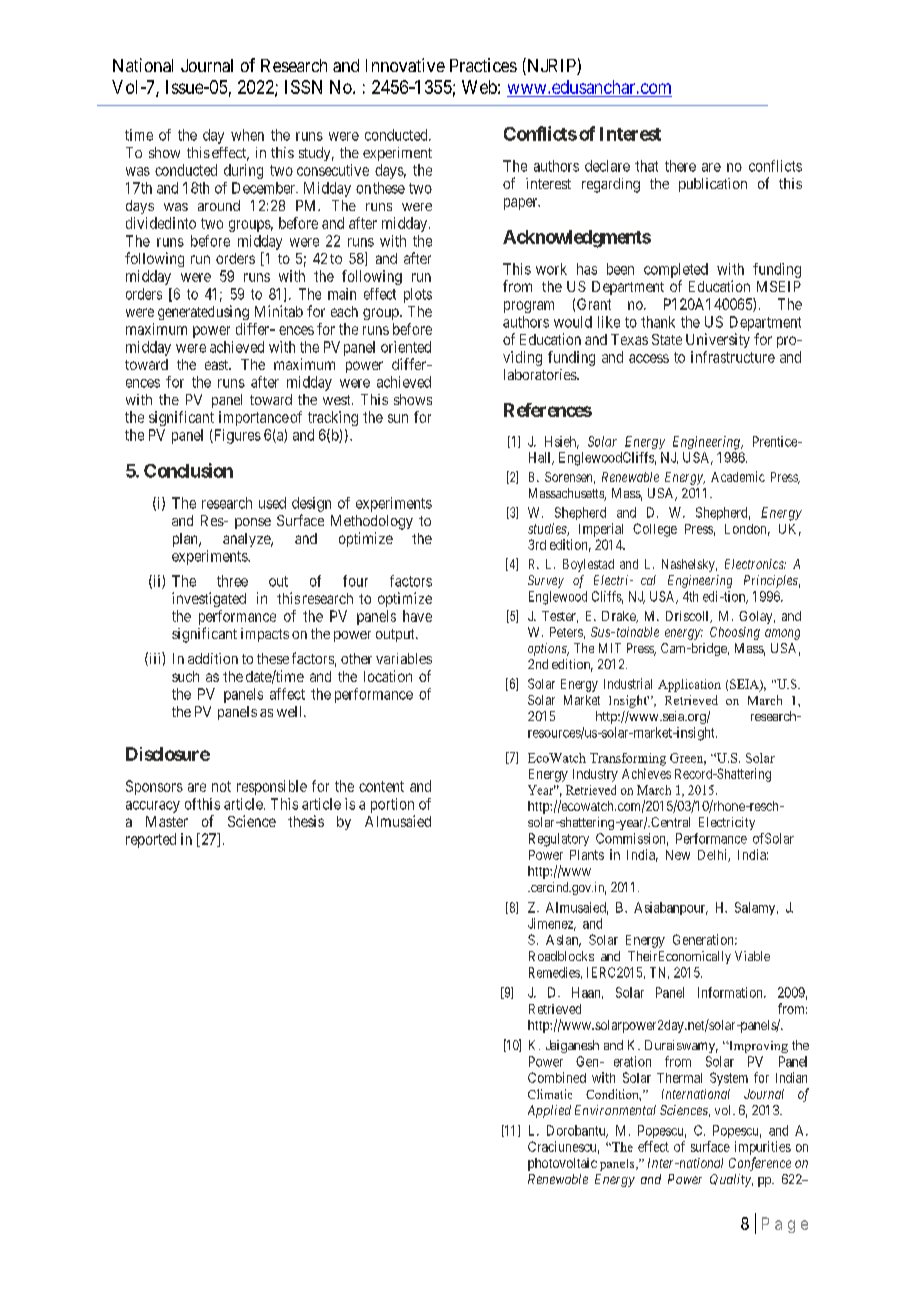  Describe the element at coordinates (372, 522) in the screenshot. I see `Methodology` at that location.
